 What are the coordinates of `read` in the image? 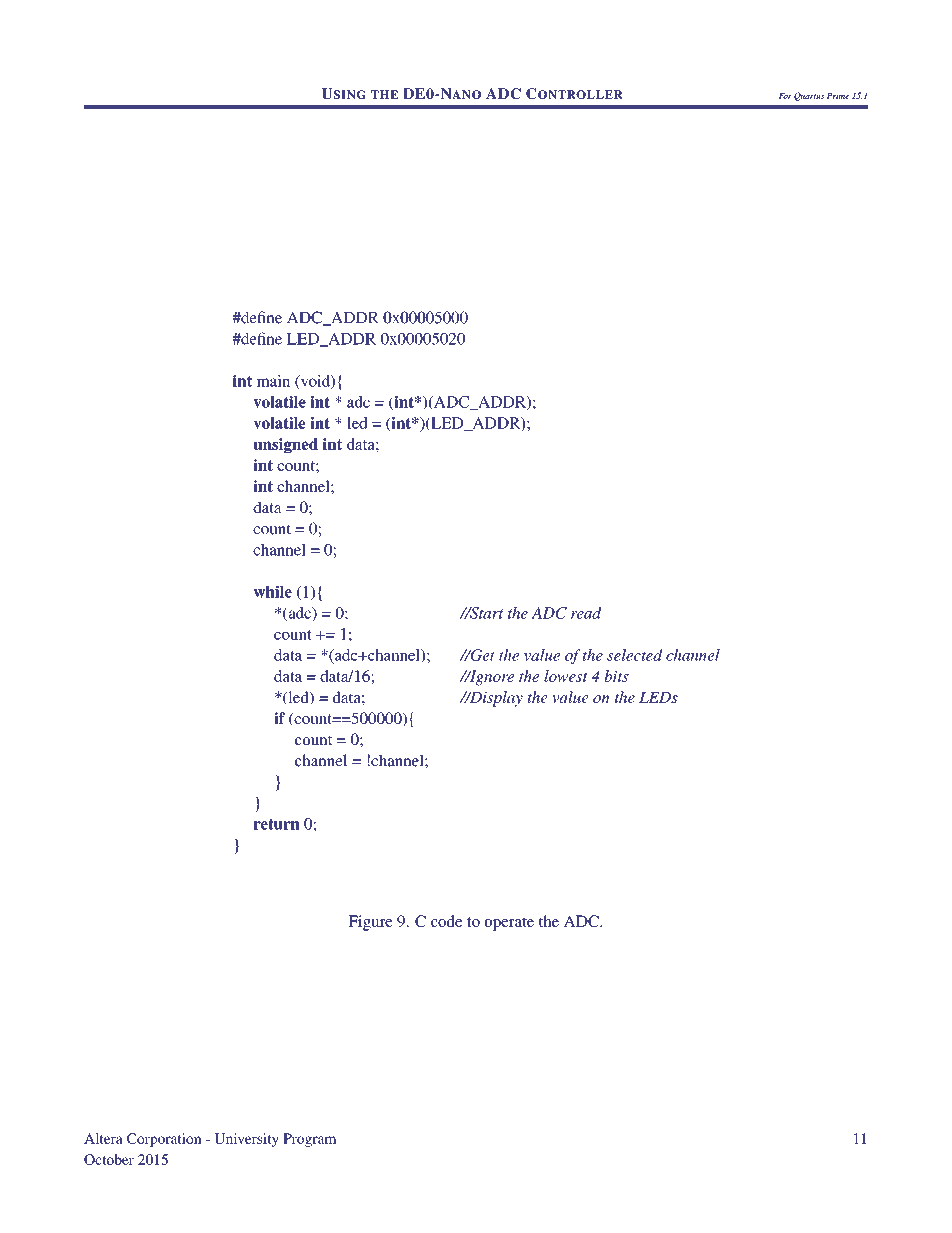 It's located at (586, 613).
